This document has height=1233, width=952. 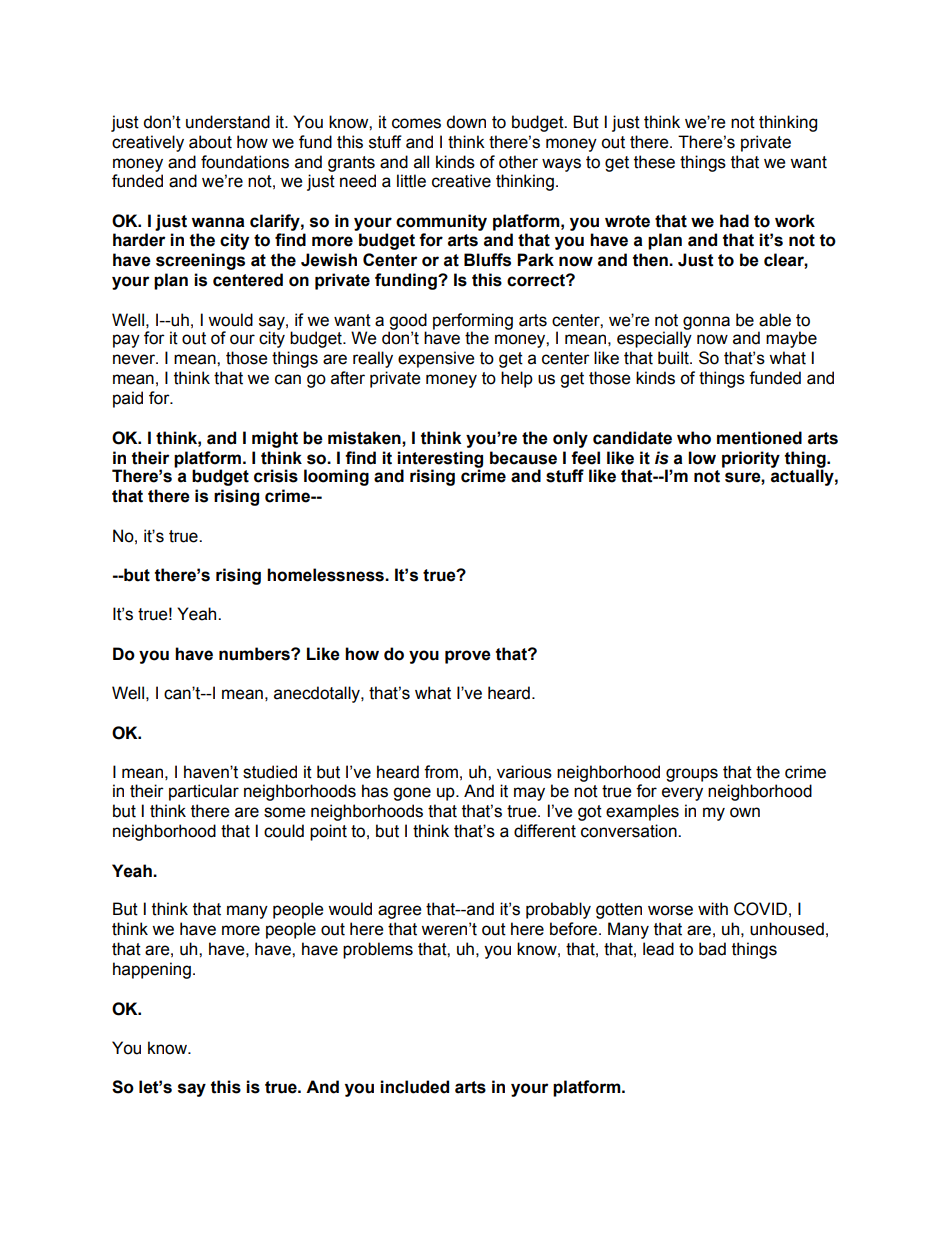 What do you see at coordinates (152, 970) in the document?
I see `happening` at bounding box center [152, 970].
